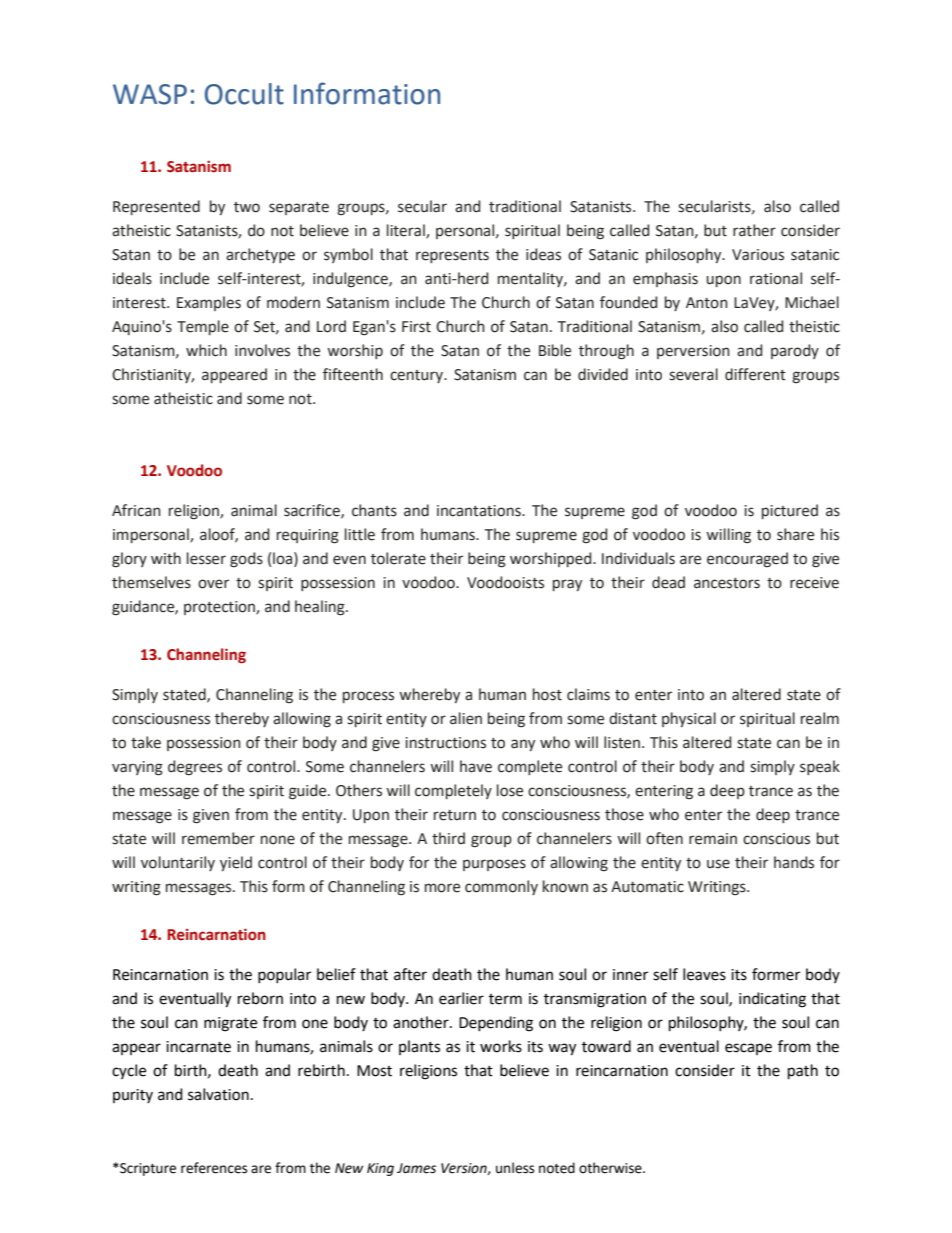 The height and width of the document is (1233, 952). Describe the element at coordinates (790, 511) in the document. I see `pictured` at that location.
